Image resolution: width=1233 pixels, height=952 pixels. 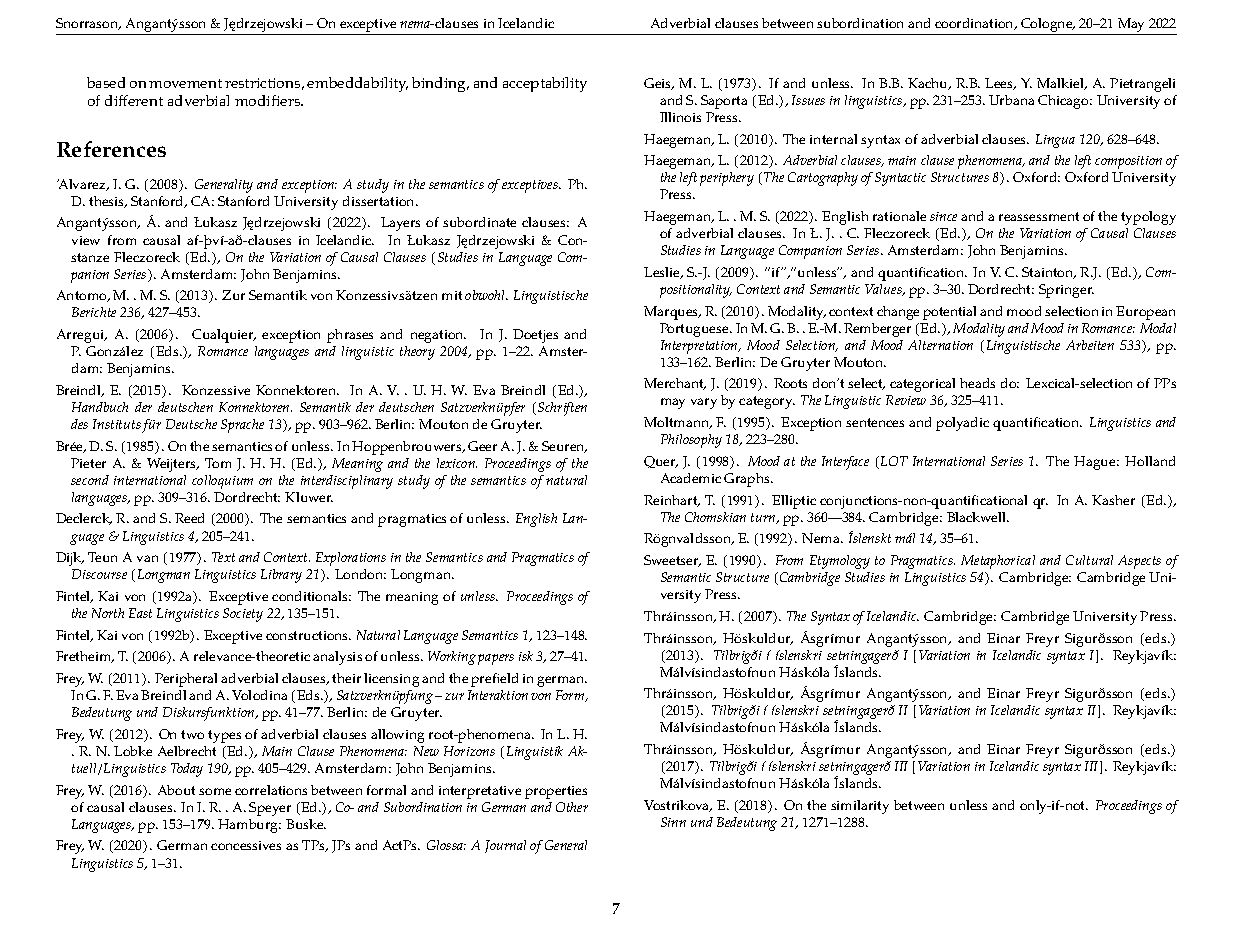 I want to click on Marques, so click(x=672, y=313).
